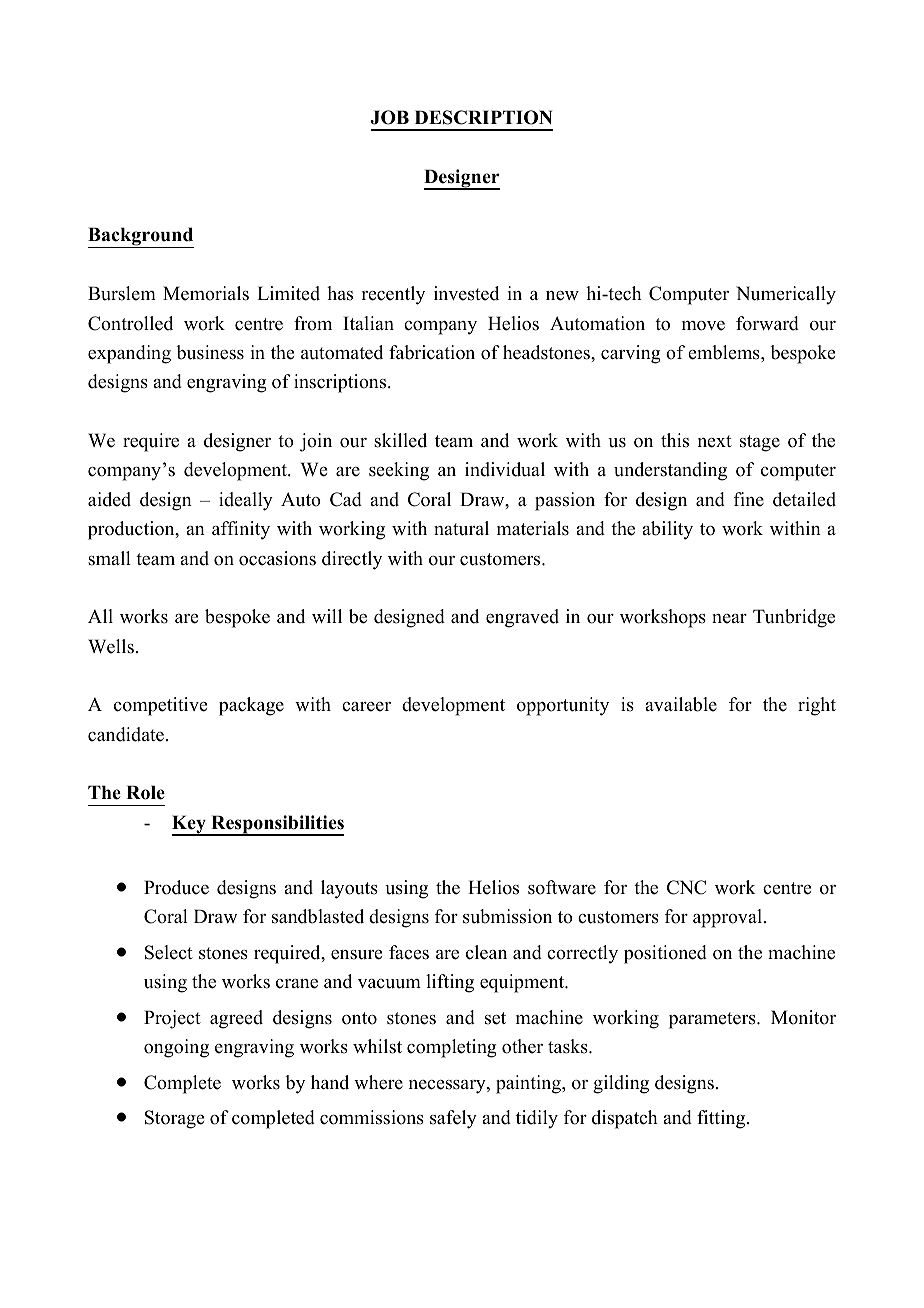  I want to click on next, so click(715, 441).
